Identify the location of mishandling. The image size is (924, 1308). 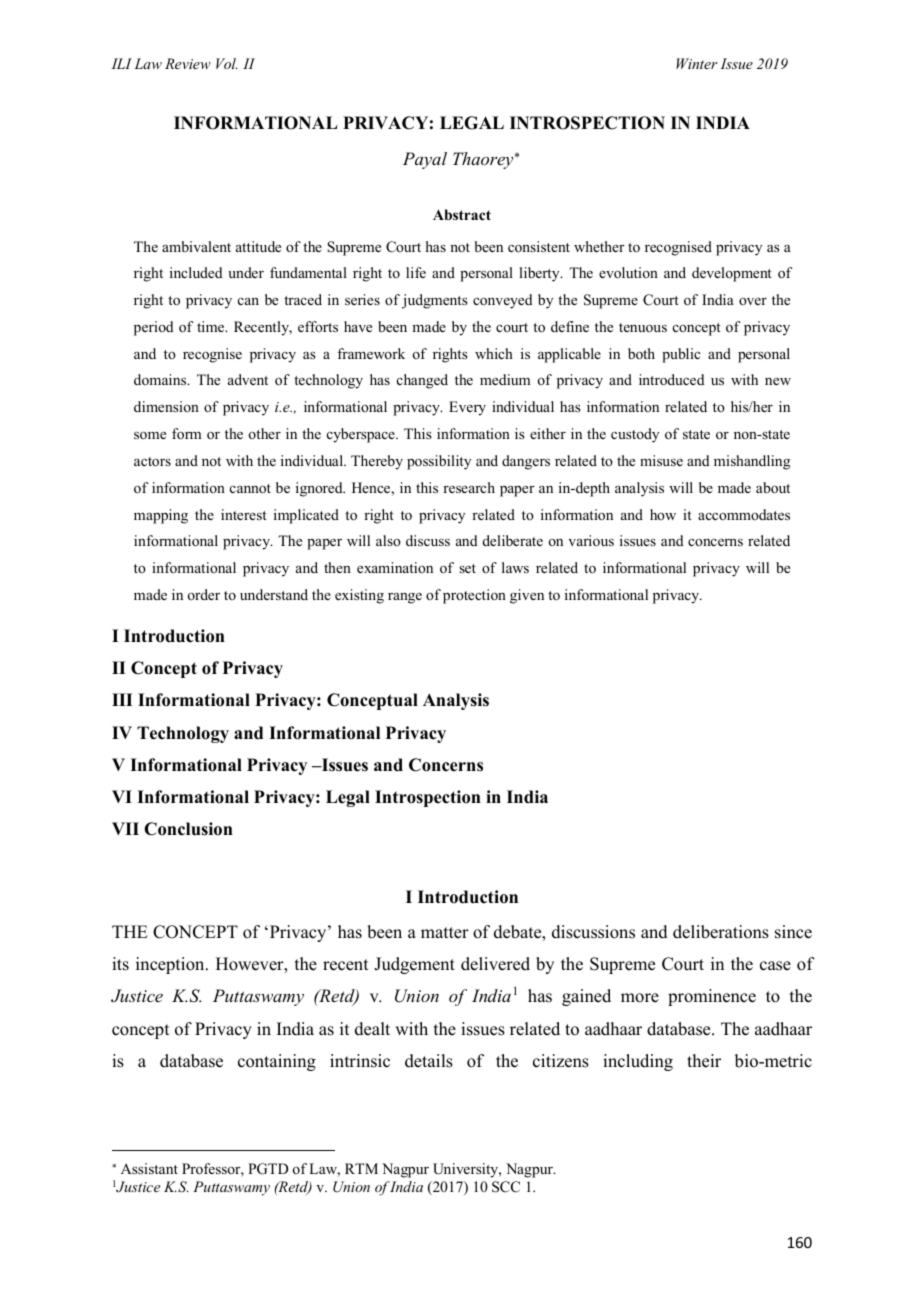
(752, 462).
